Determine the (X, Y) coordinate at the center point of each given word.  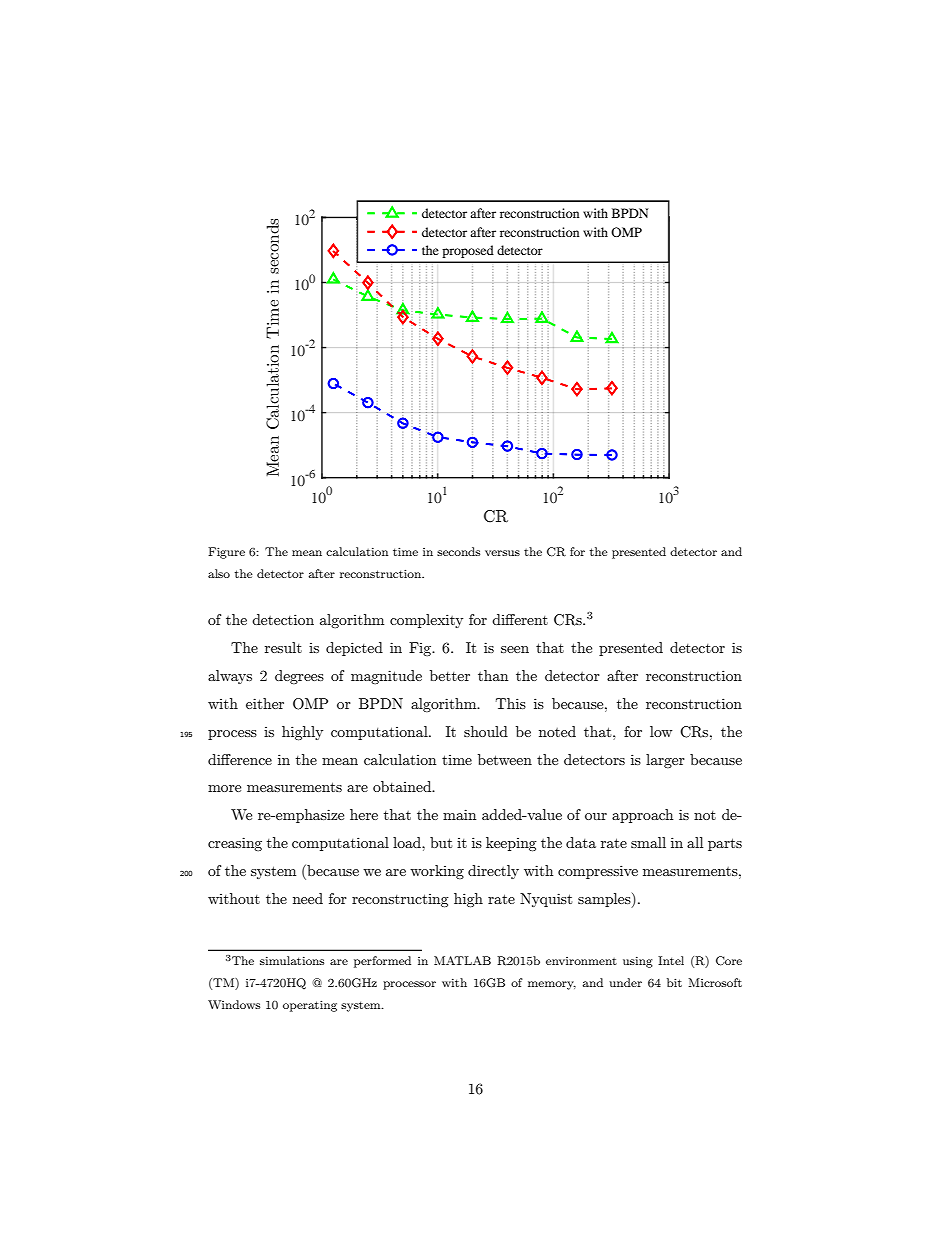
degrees (299, 677)
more (224, 788)
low (661, 731)
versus (502, 553)
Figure (226, 553)
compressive (598, 872)
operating (310, 1006)
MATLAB (462, 960)
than (493, 675)
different (520, 619)
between (505, 759)
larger (665, 761)
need (308, 898)
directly (493, 872)
